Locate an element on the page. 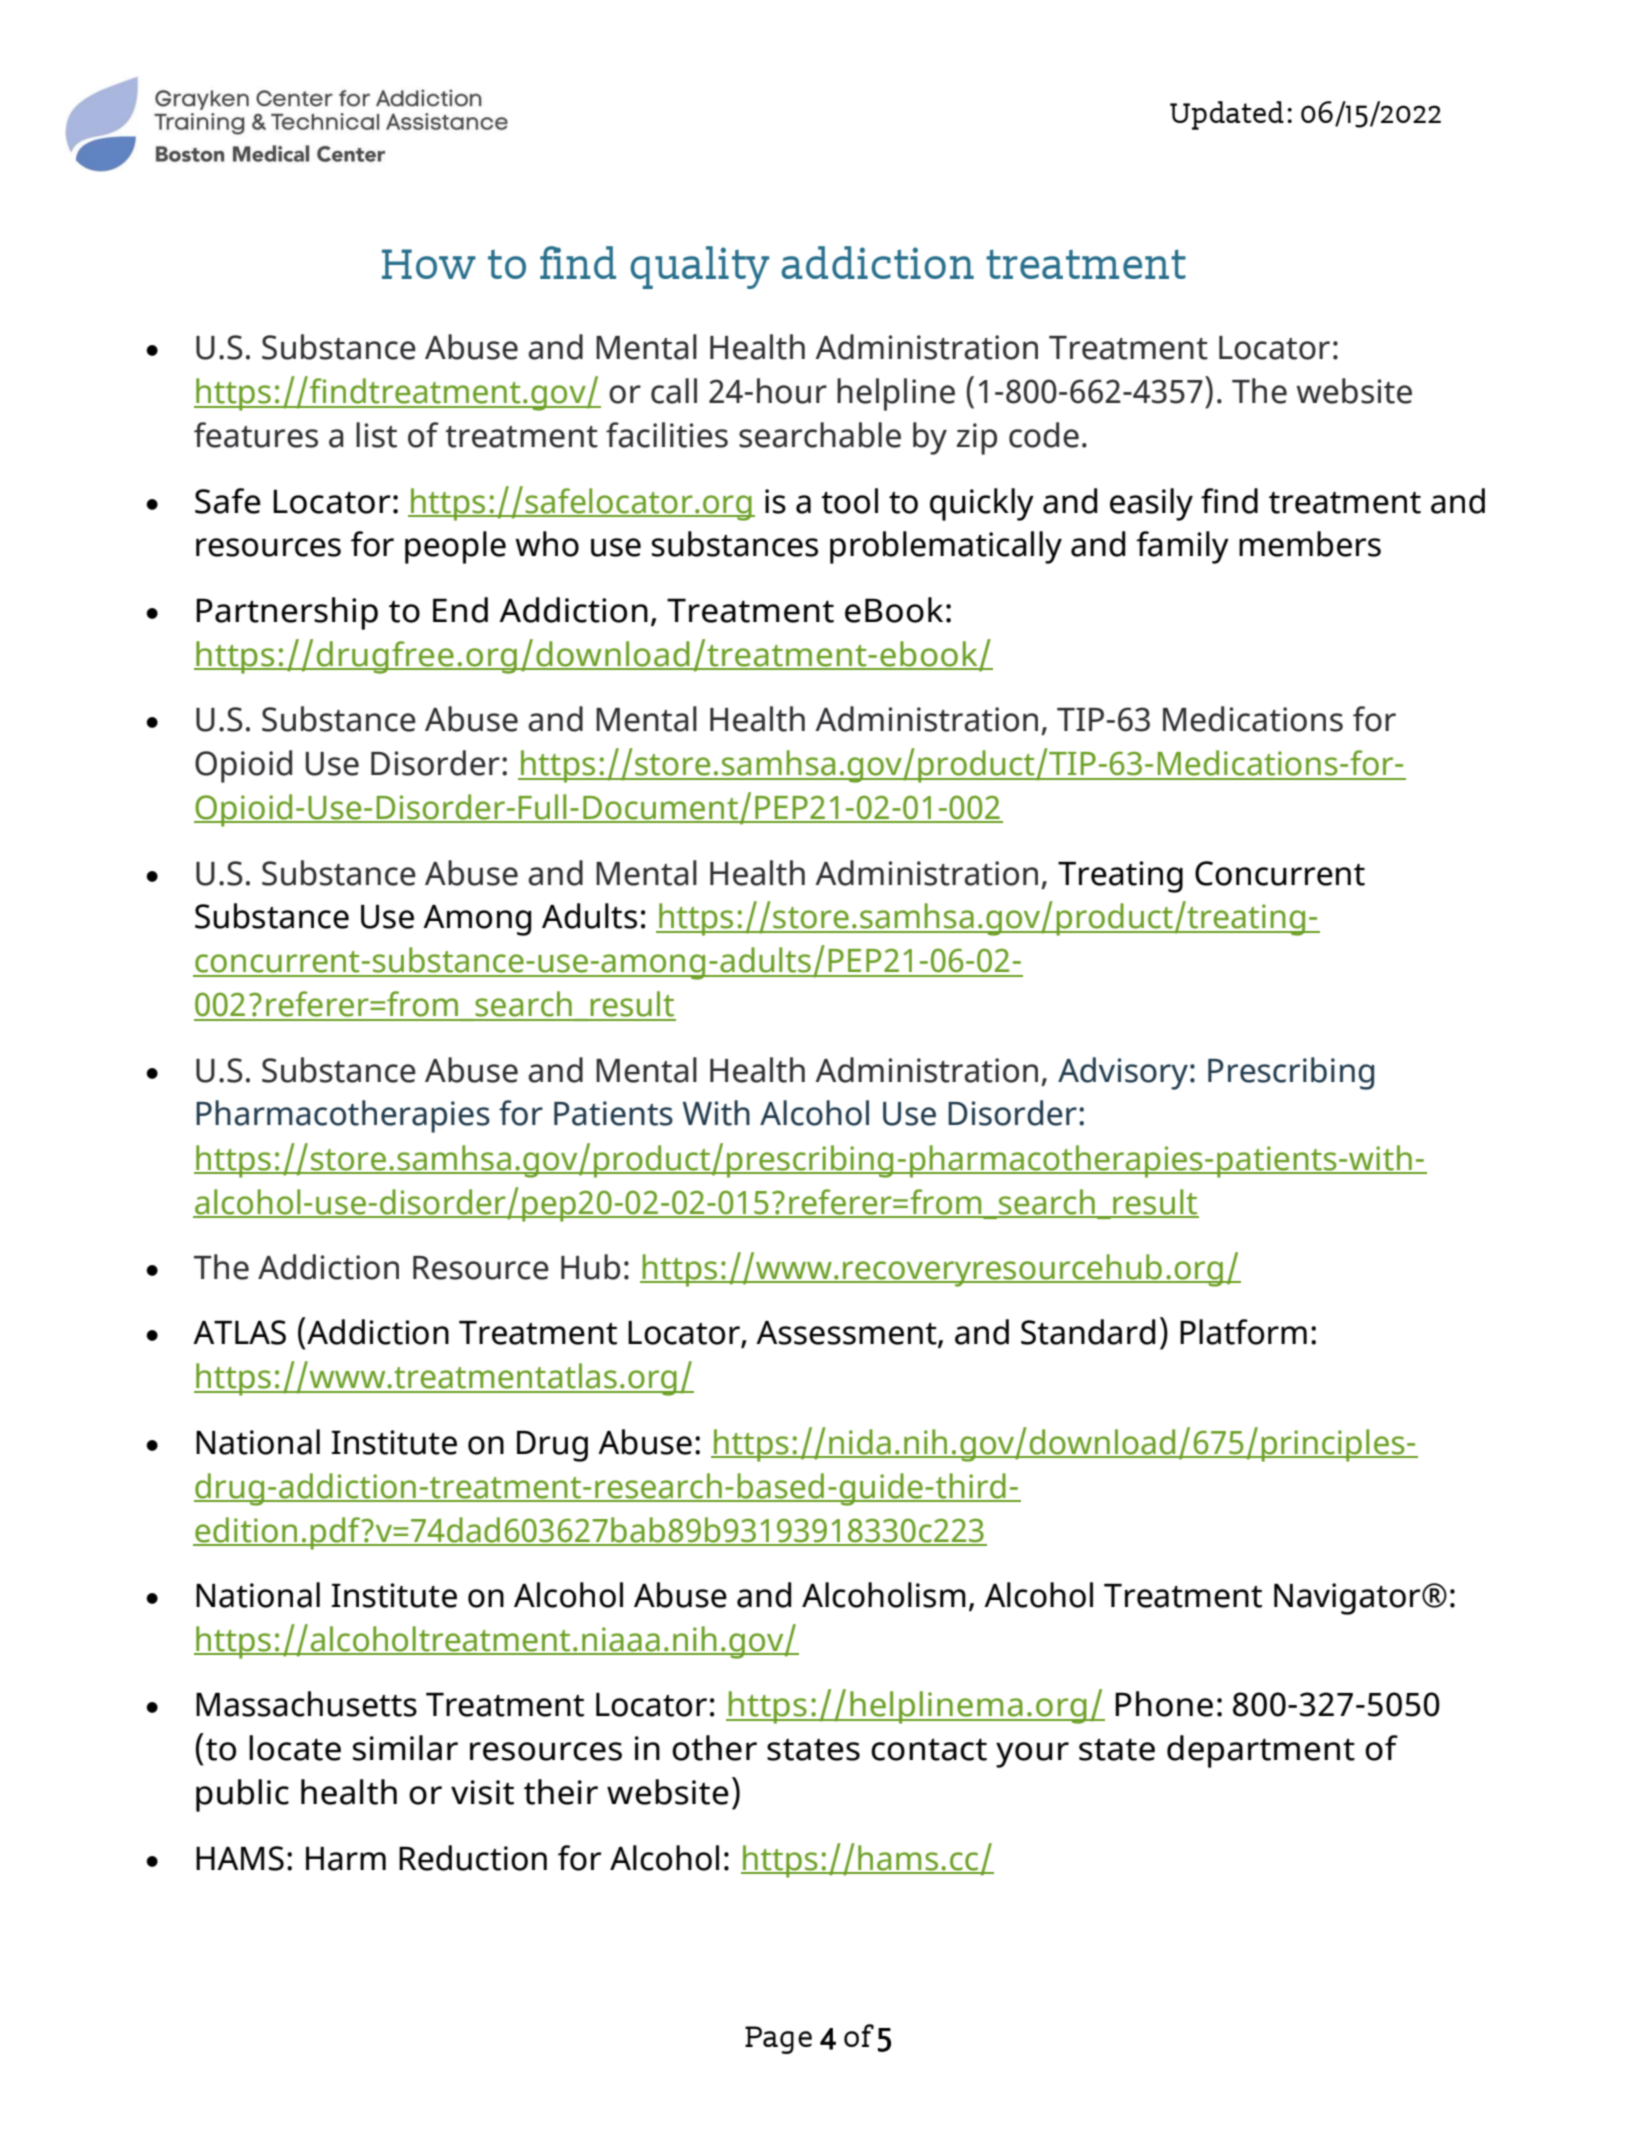  quality is located at coordinates (699, 267).
